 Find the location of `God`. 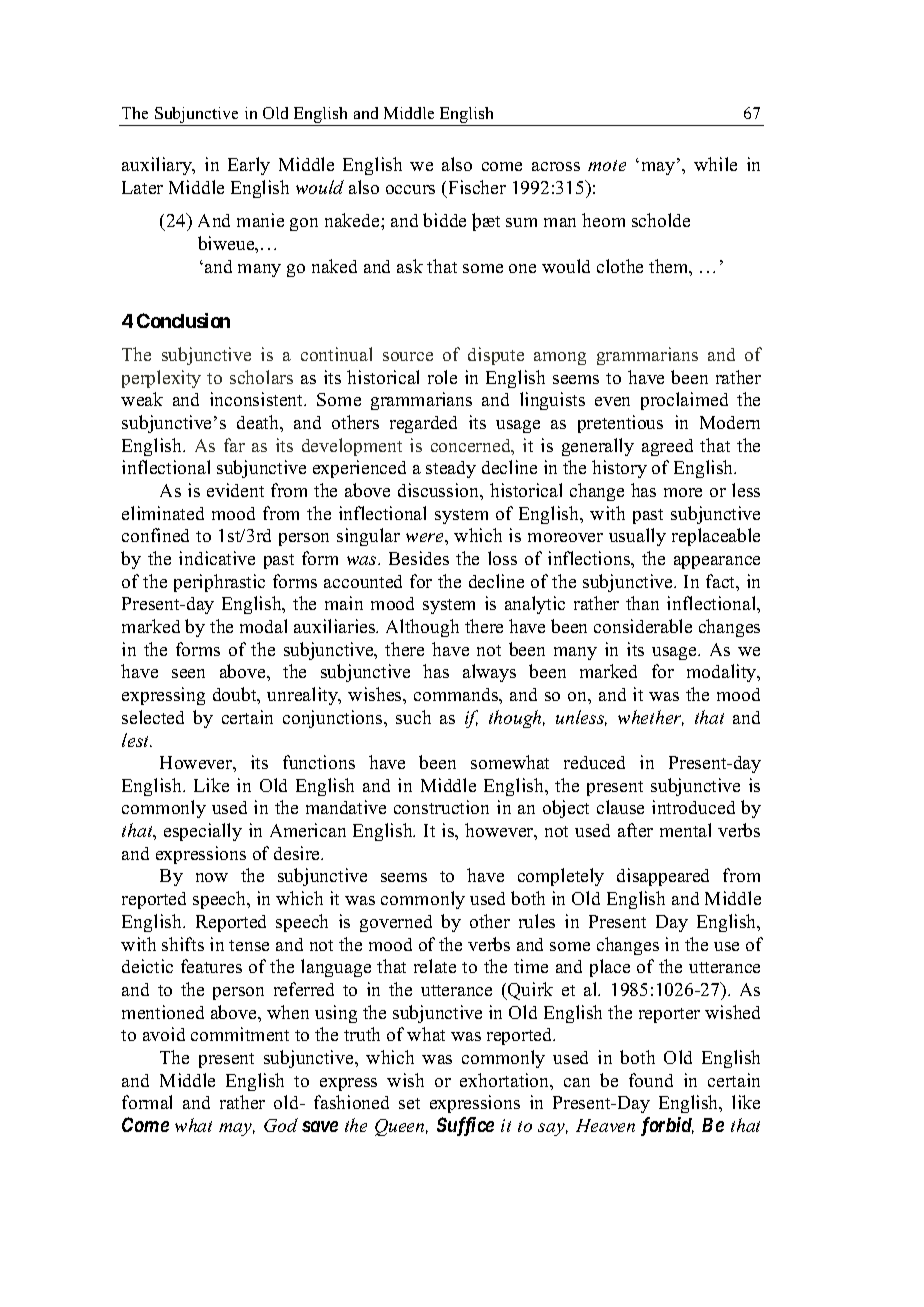

God is located at coordinates (281, 1125).
